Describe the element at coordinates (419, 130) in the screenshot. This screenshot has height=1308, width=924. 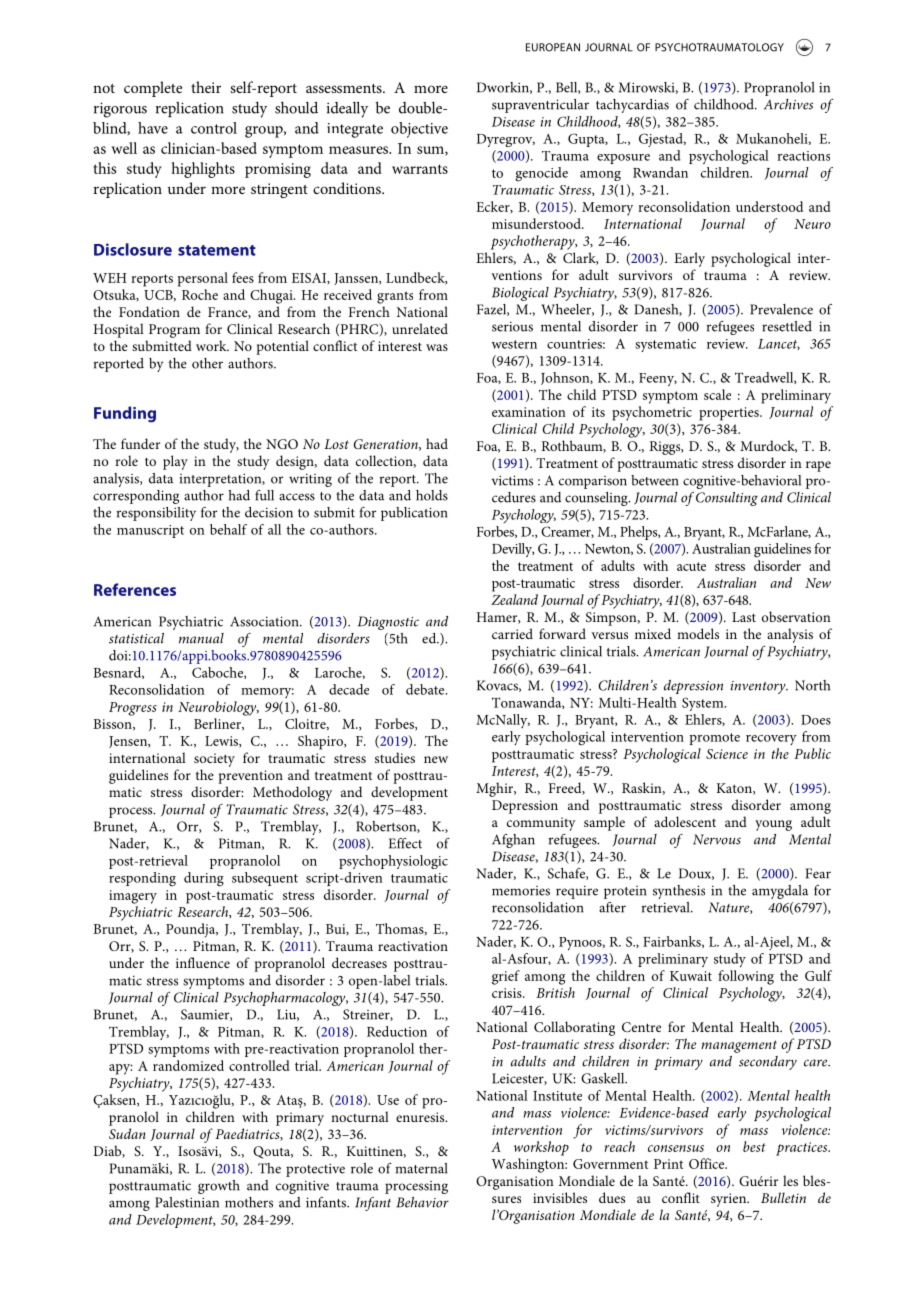
I see `objective` at that location.
